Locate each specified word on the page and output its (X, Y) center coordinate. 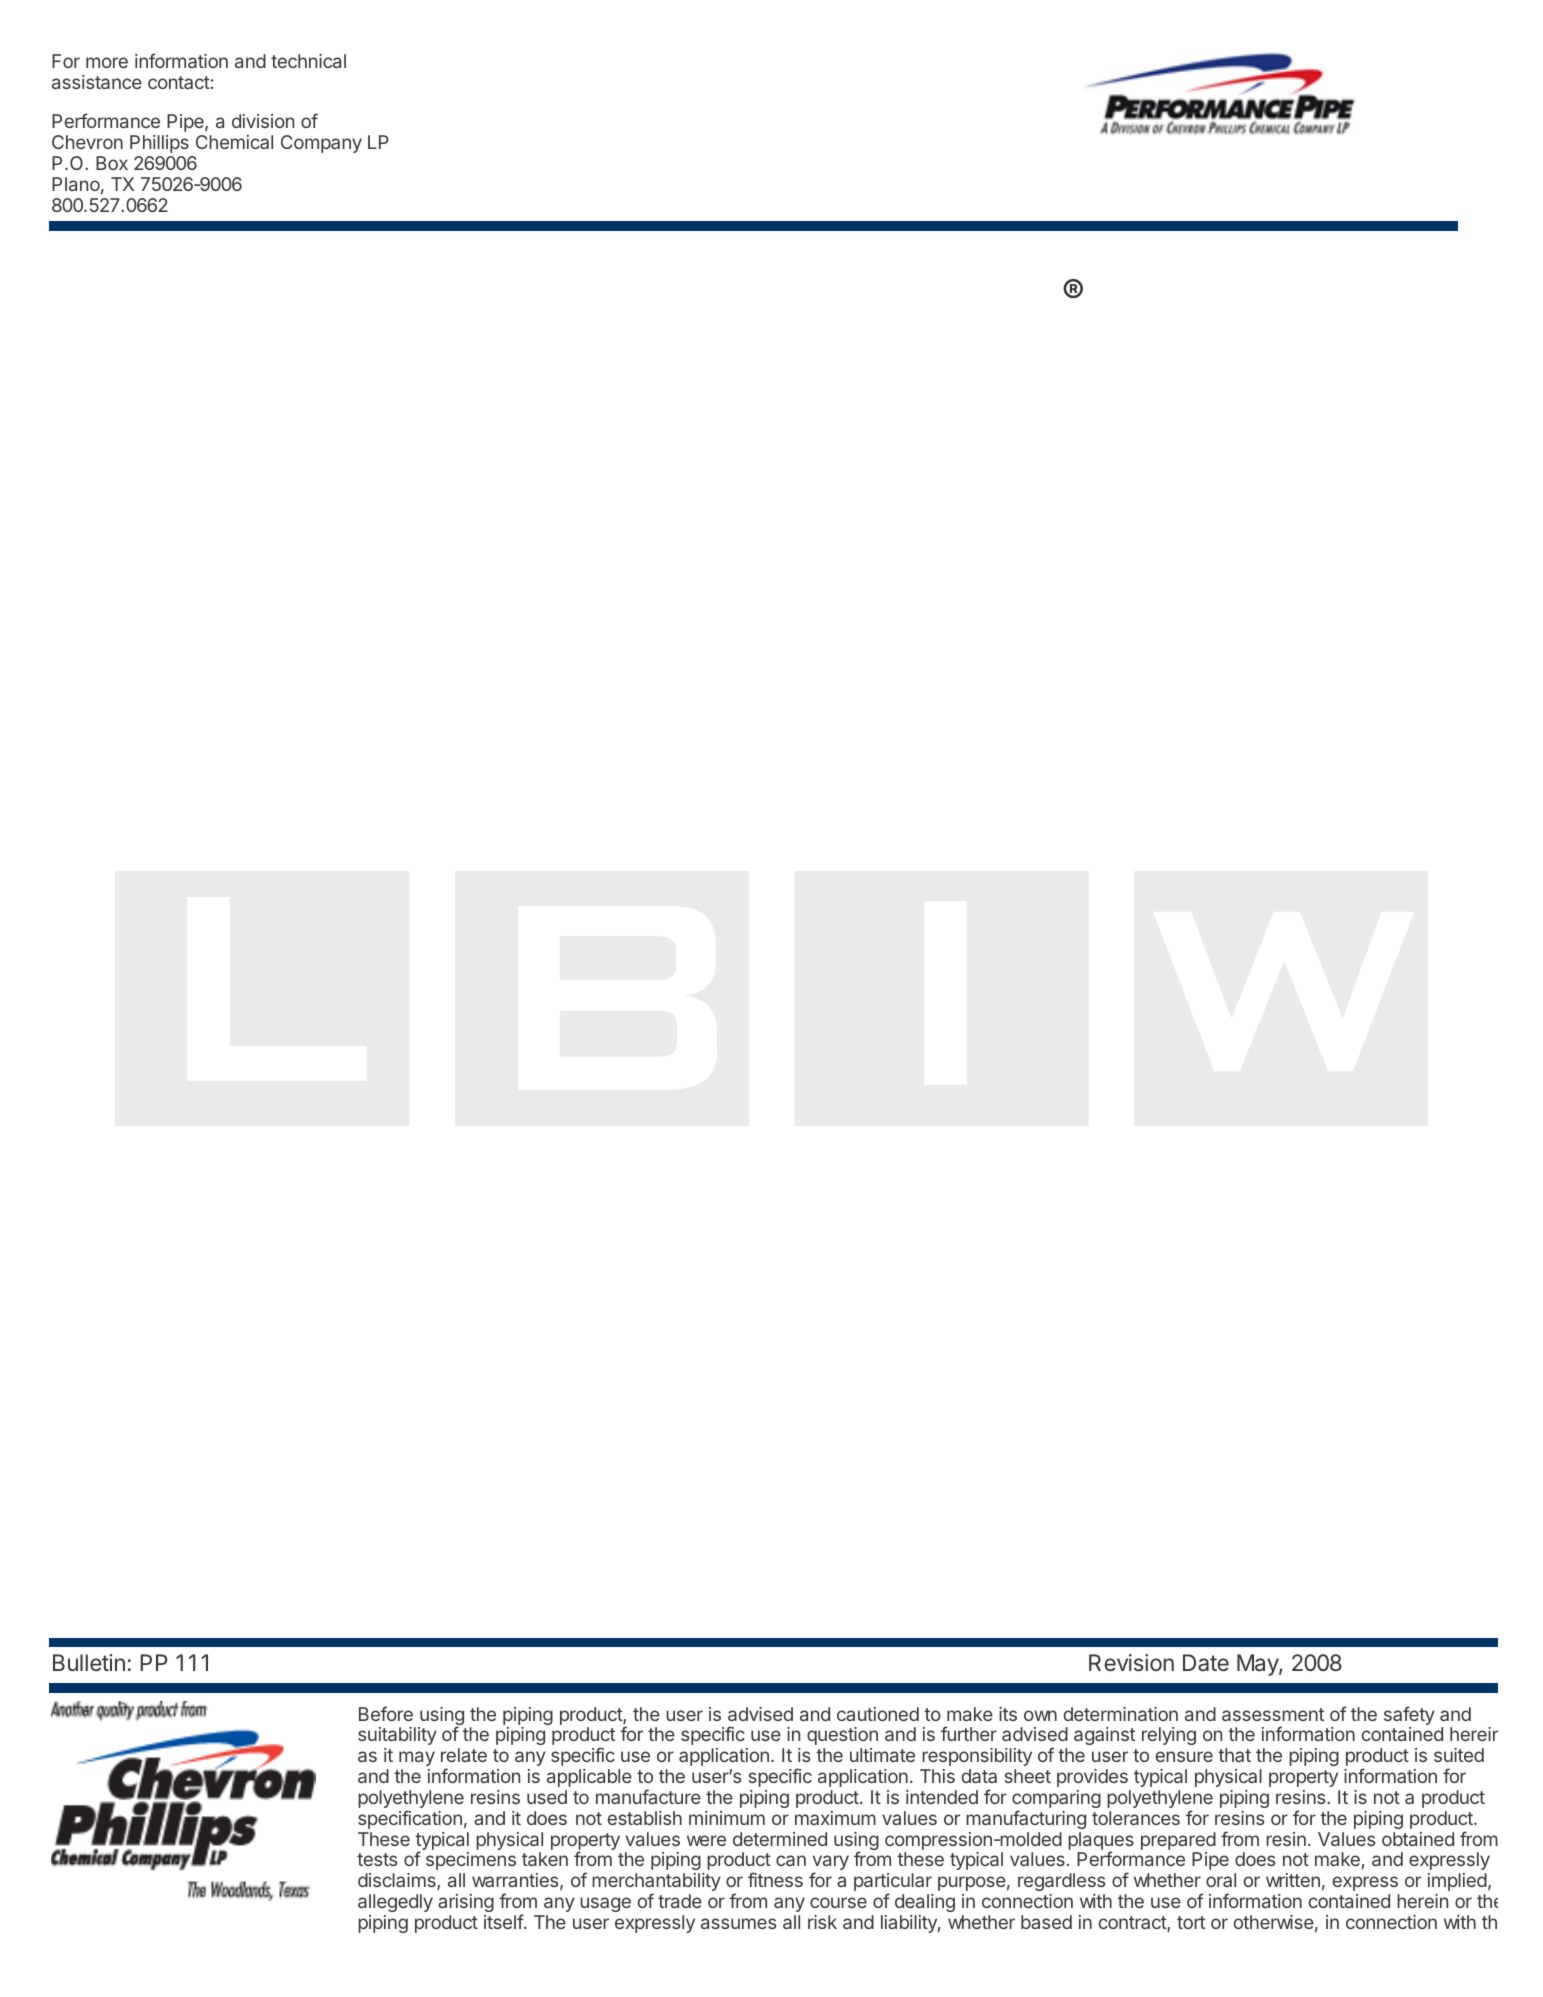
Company (321, 144)
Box (112, 163)
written (1293, 1880)
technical (308, 61)
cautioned (878, 1714)
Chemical (234, 142)
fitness (775, 1879)
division (263, 121)
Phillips (159, 144)
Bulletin (89, 1662)
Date (1206, 1663)
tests (377, 1859)
